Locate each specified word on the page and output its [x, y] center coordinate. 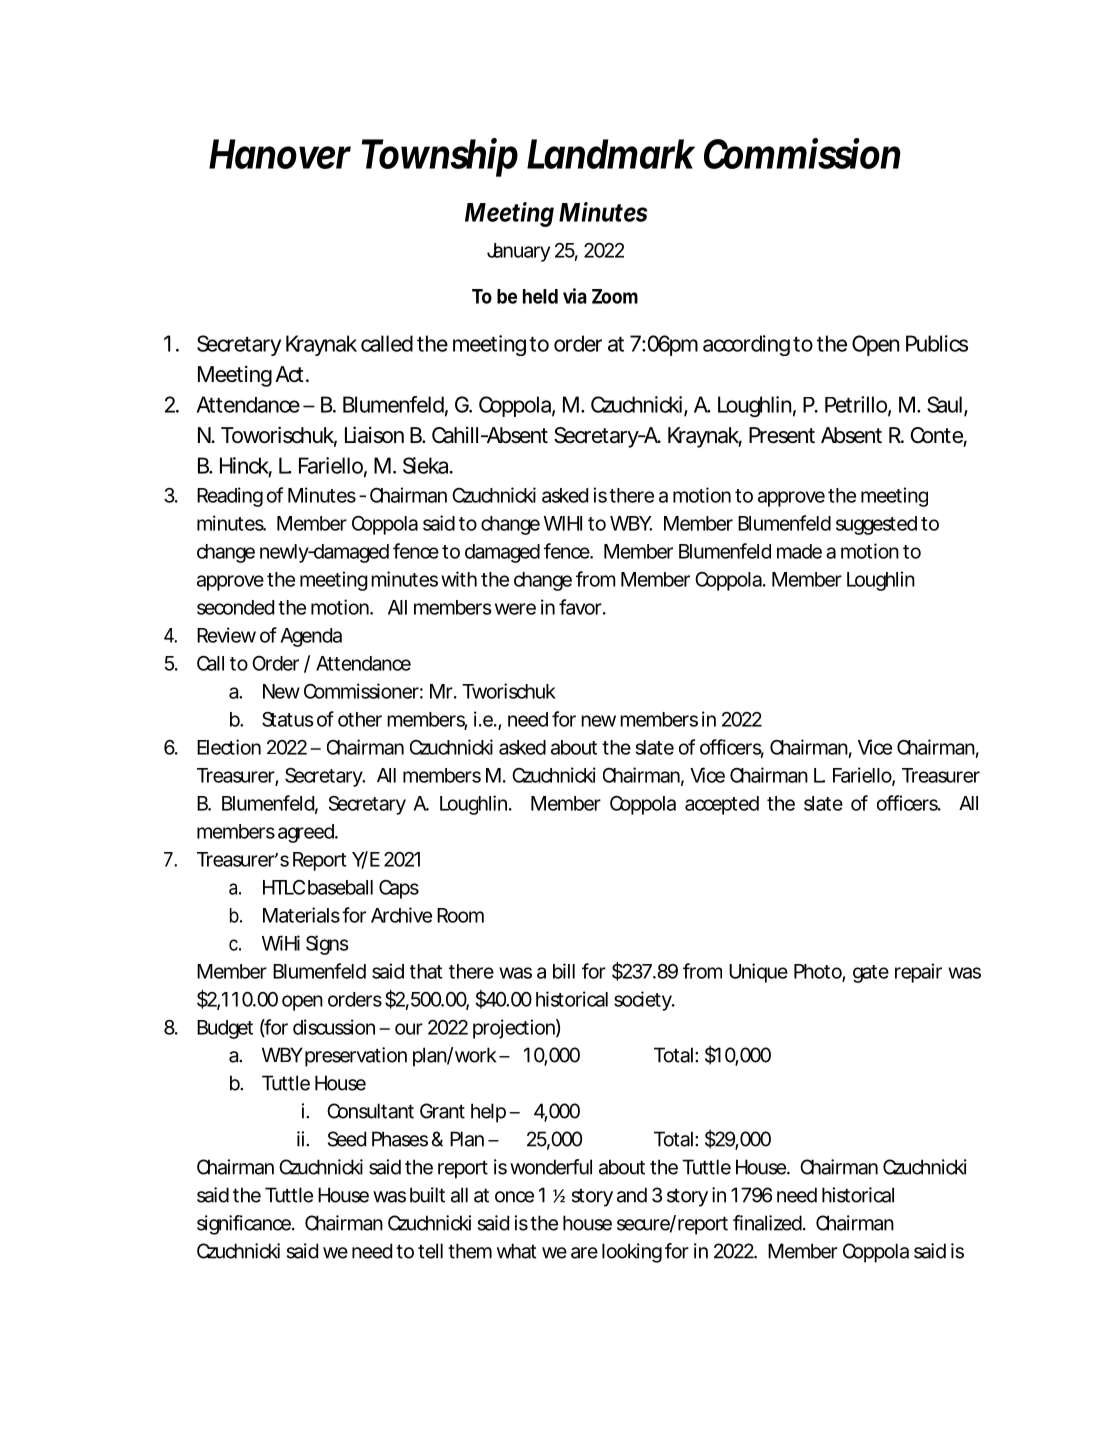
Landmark [611, 154]
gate [871, 974]
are [584, 1253]
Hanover [280, 154]
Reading [230, 497]
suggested [876, 525]
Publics [937, 343]
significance [245, 1225]
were [515, 609]
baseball [340, 887]
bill [564, 971]
